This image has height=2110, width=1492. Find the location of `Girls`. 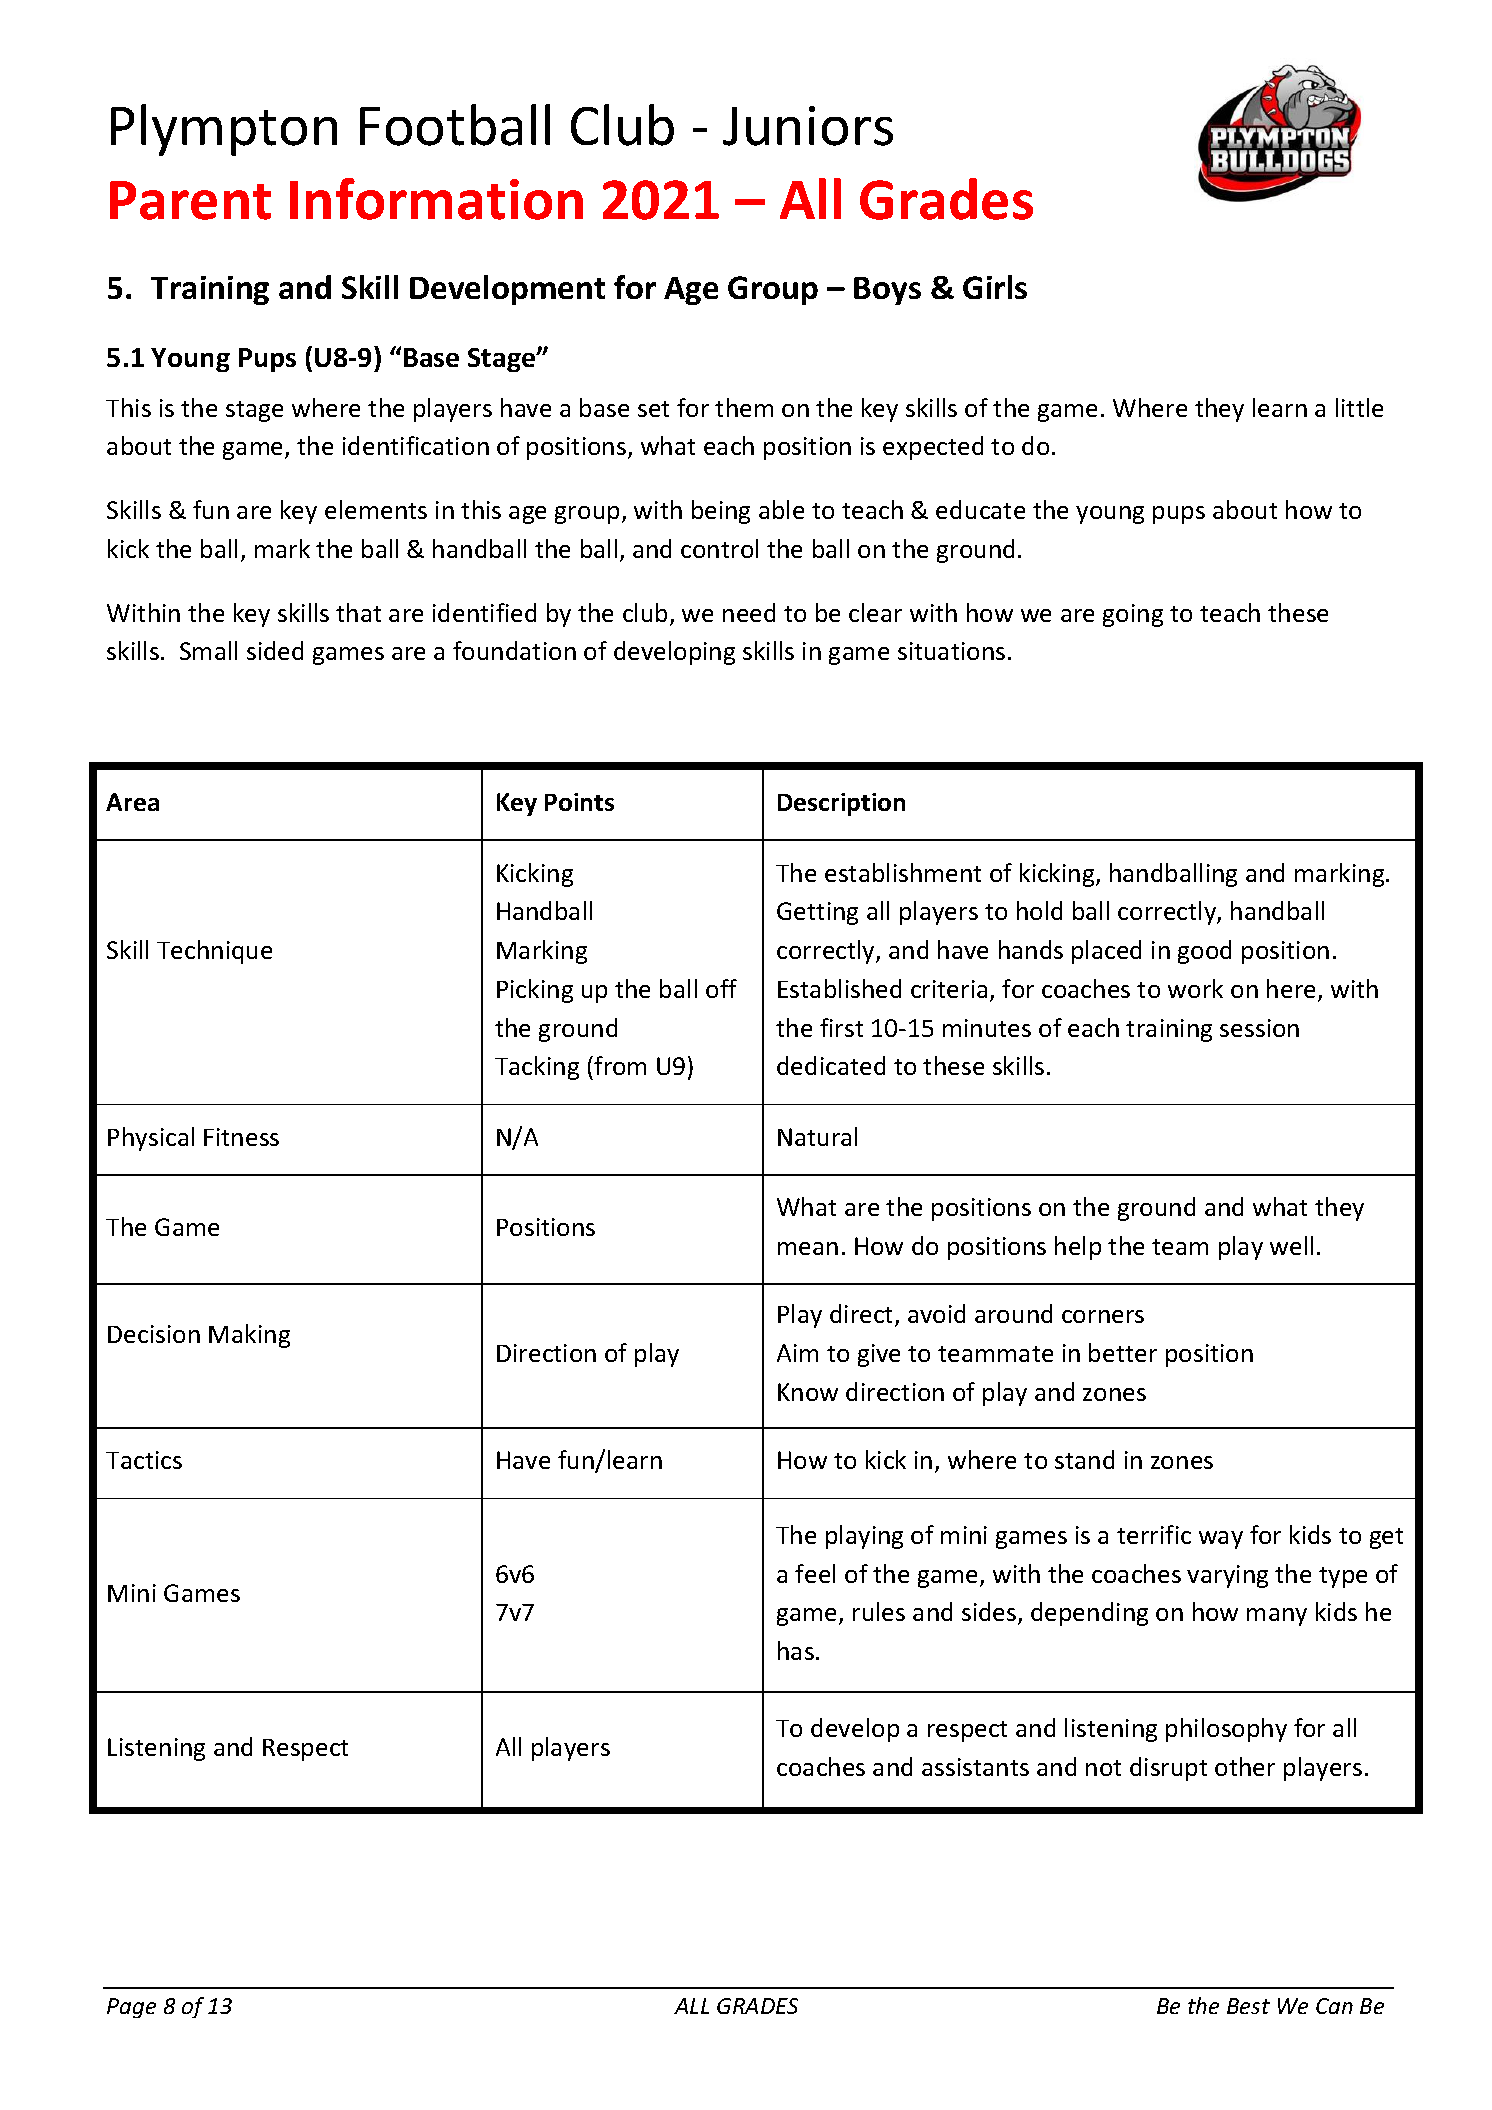

Girls is located at coordinates (995, 287).
